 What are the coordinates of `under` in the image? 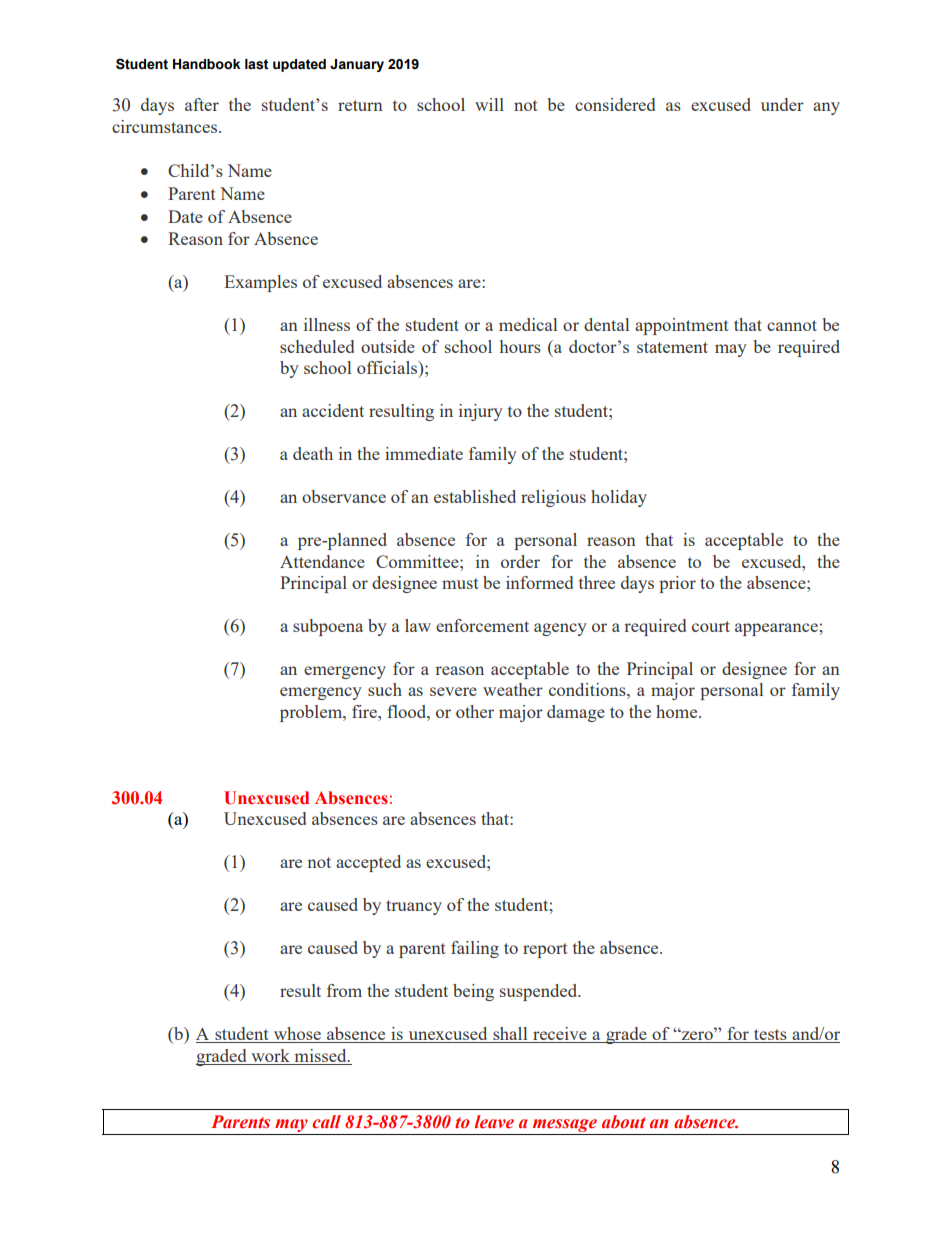 It's located at (782, 104).
